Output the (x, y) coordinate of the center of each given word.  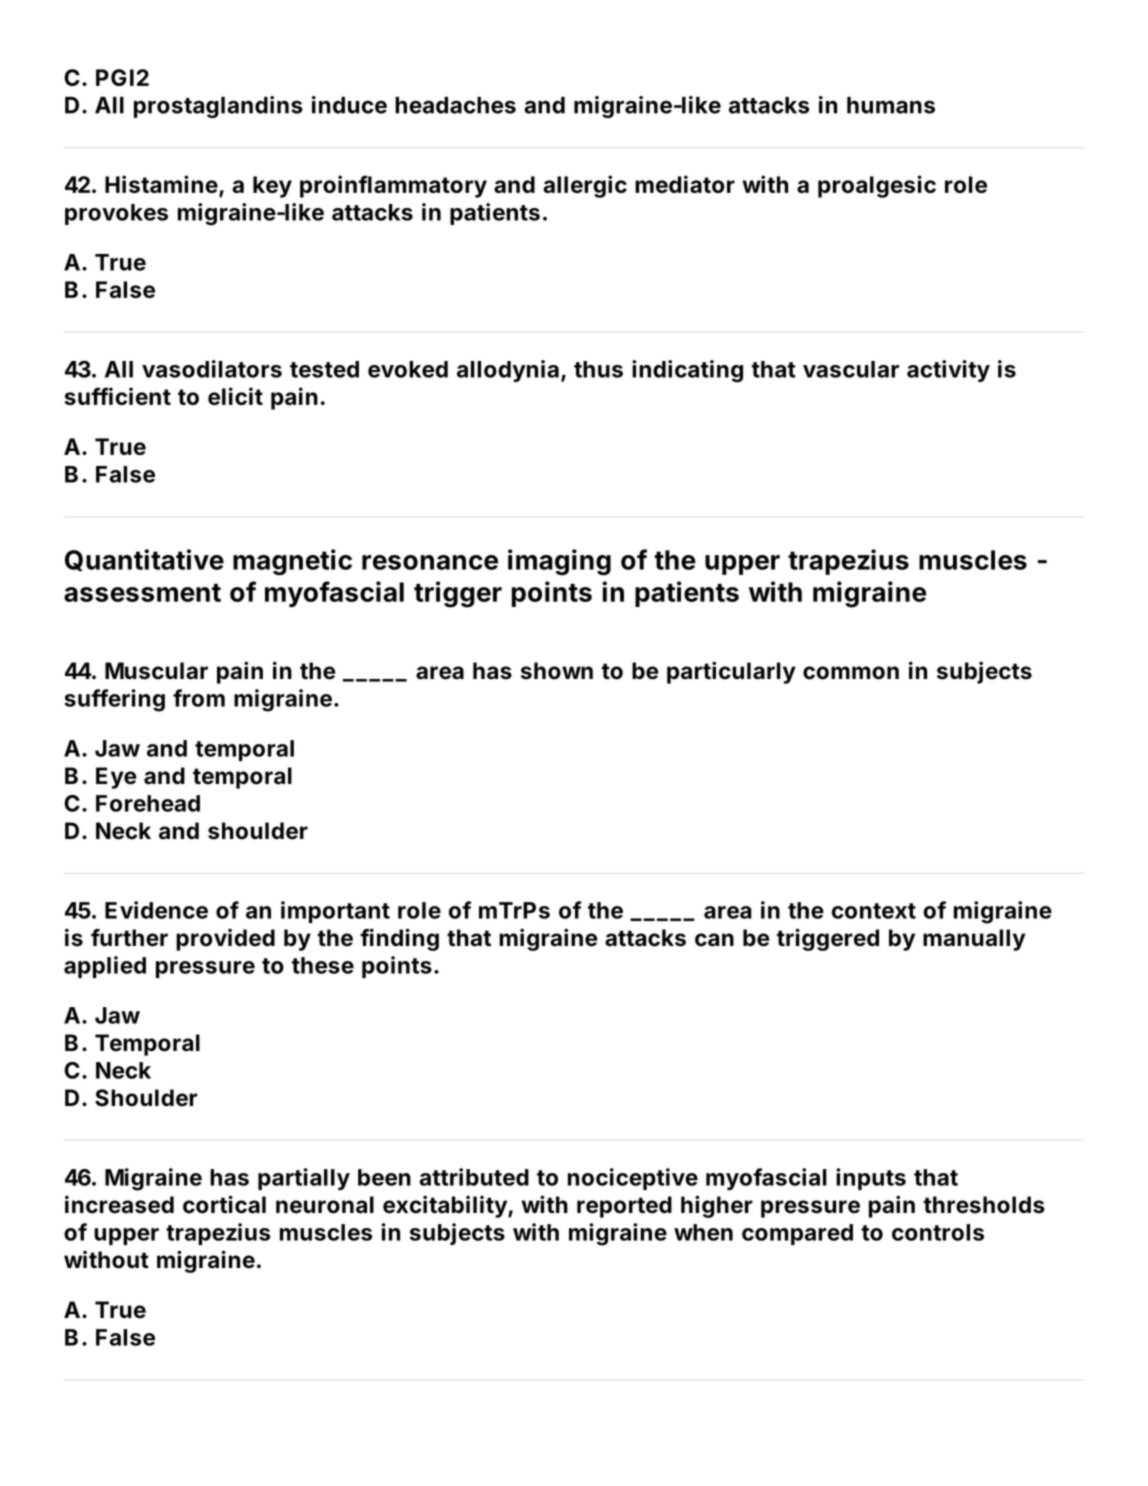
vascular (851, 369)
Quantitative (144, 560)
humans (891, 105)
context (874, 911)
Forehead (148, 803)
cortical (224, 1204)
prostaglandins (218, 107)
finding (399, 939)
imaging (559, 562)
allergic (585, 186)
